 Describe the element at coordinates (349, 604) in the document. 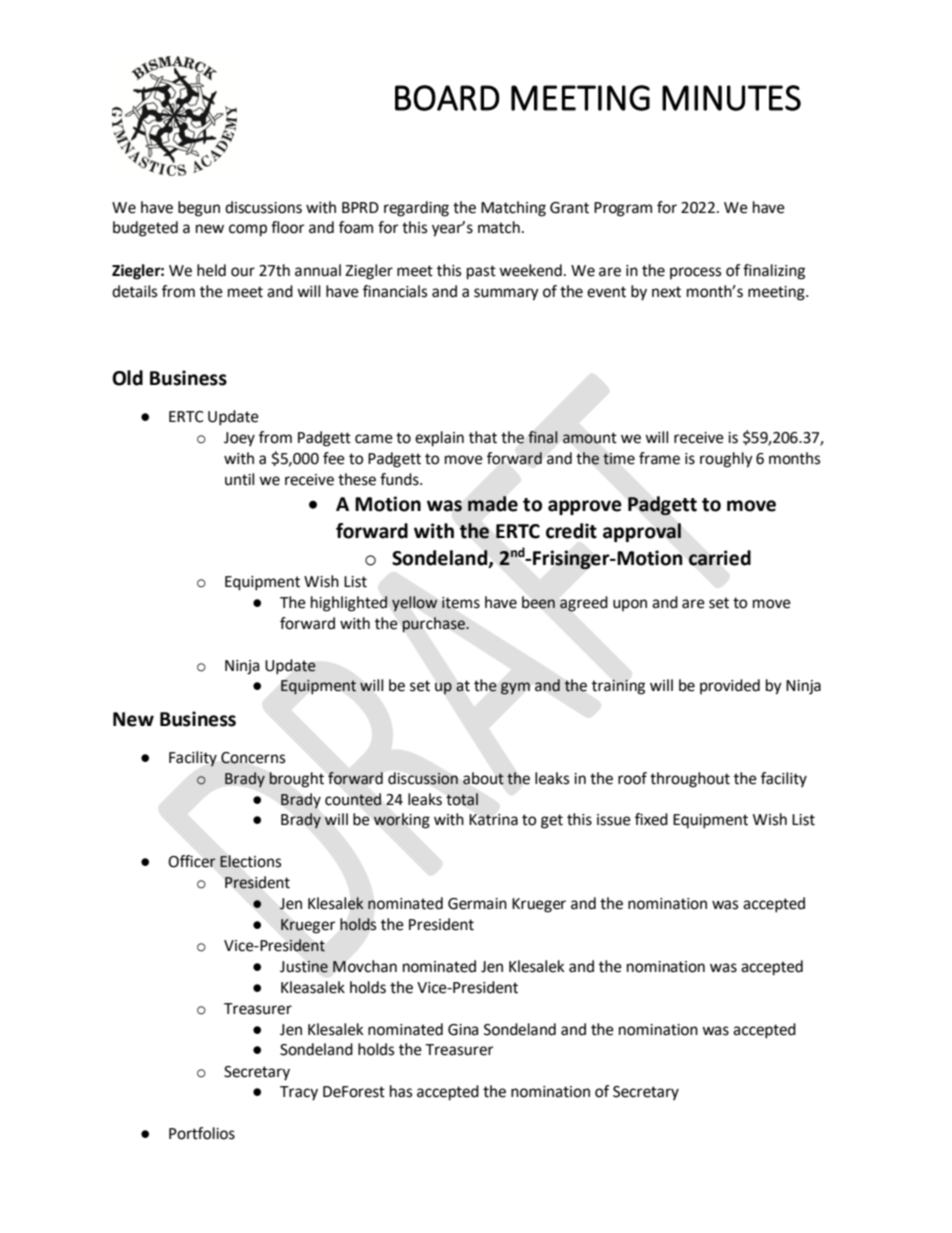

I see `highlighted` at that location.
